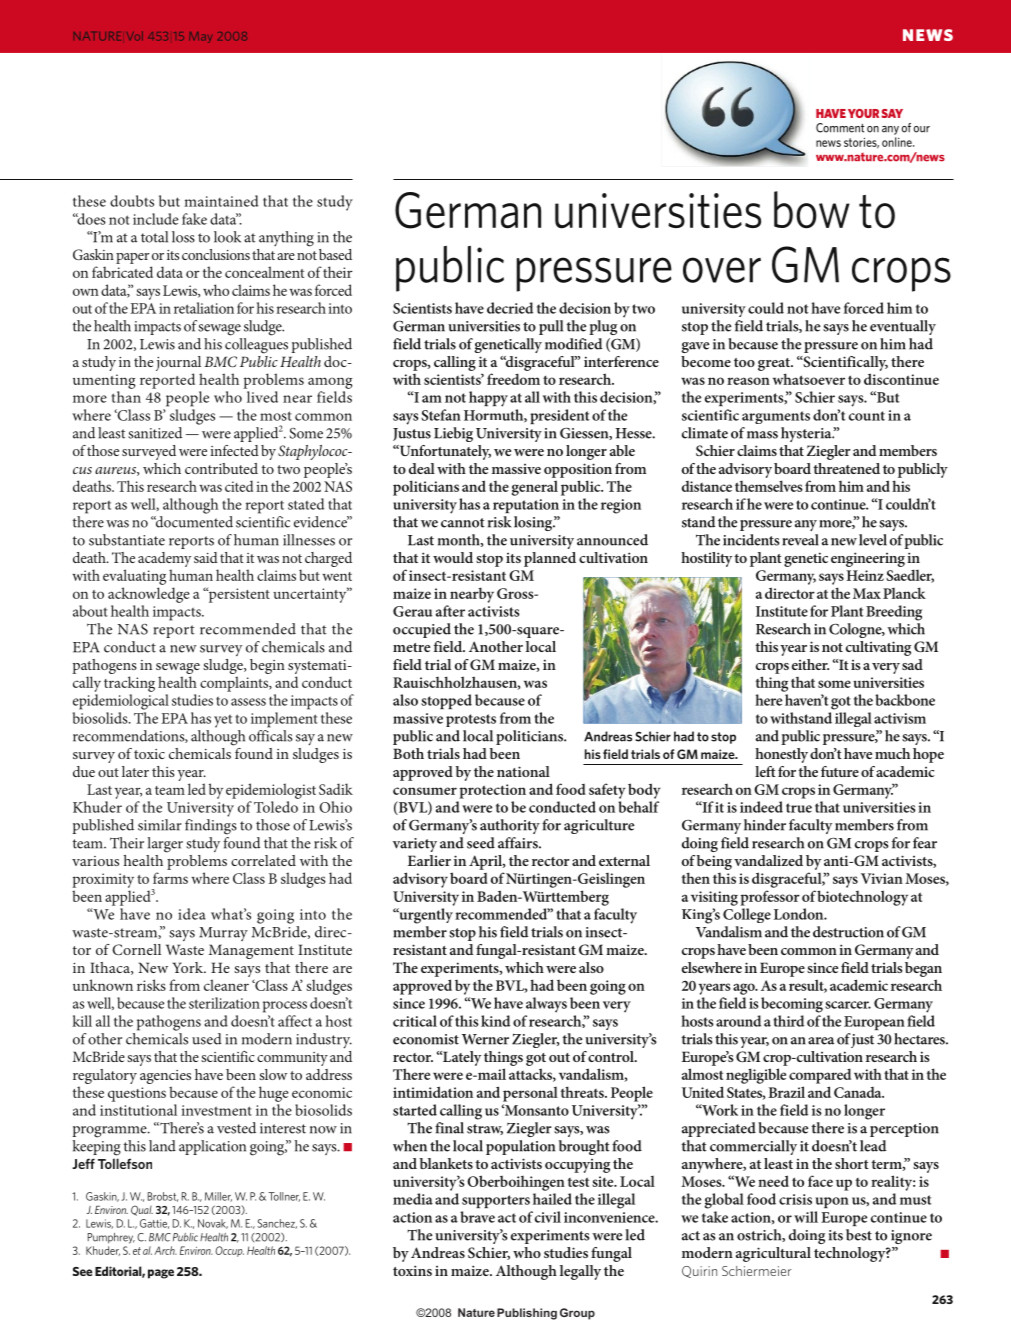 This image has width=1011, height=1328. What do you see at coordinates (221, 468) in the image?
I see `contributed` at bounding box center [221, 468].
